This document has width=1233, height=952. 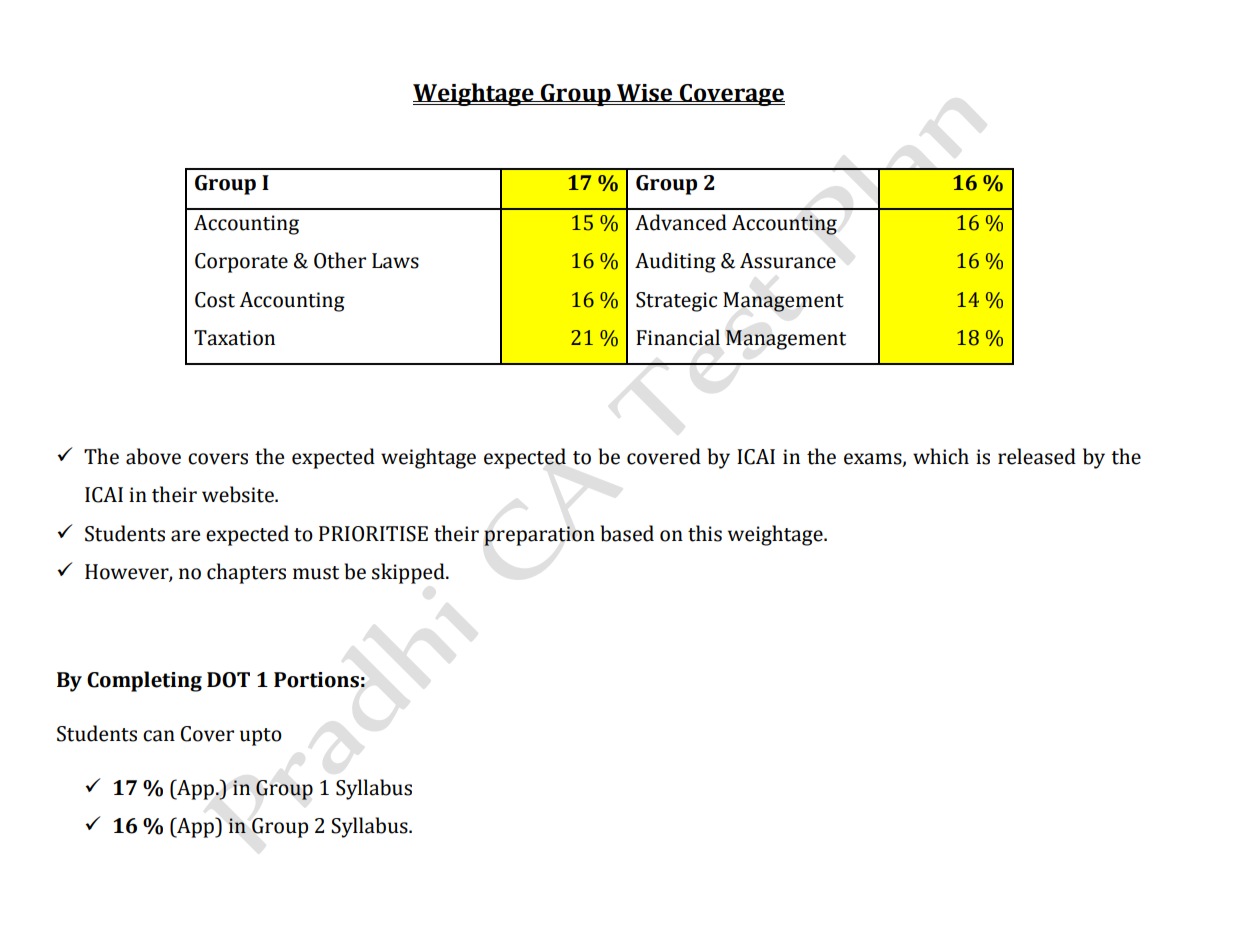 I want to click on Portions, so click(x=316, y=680).
